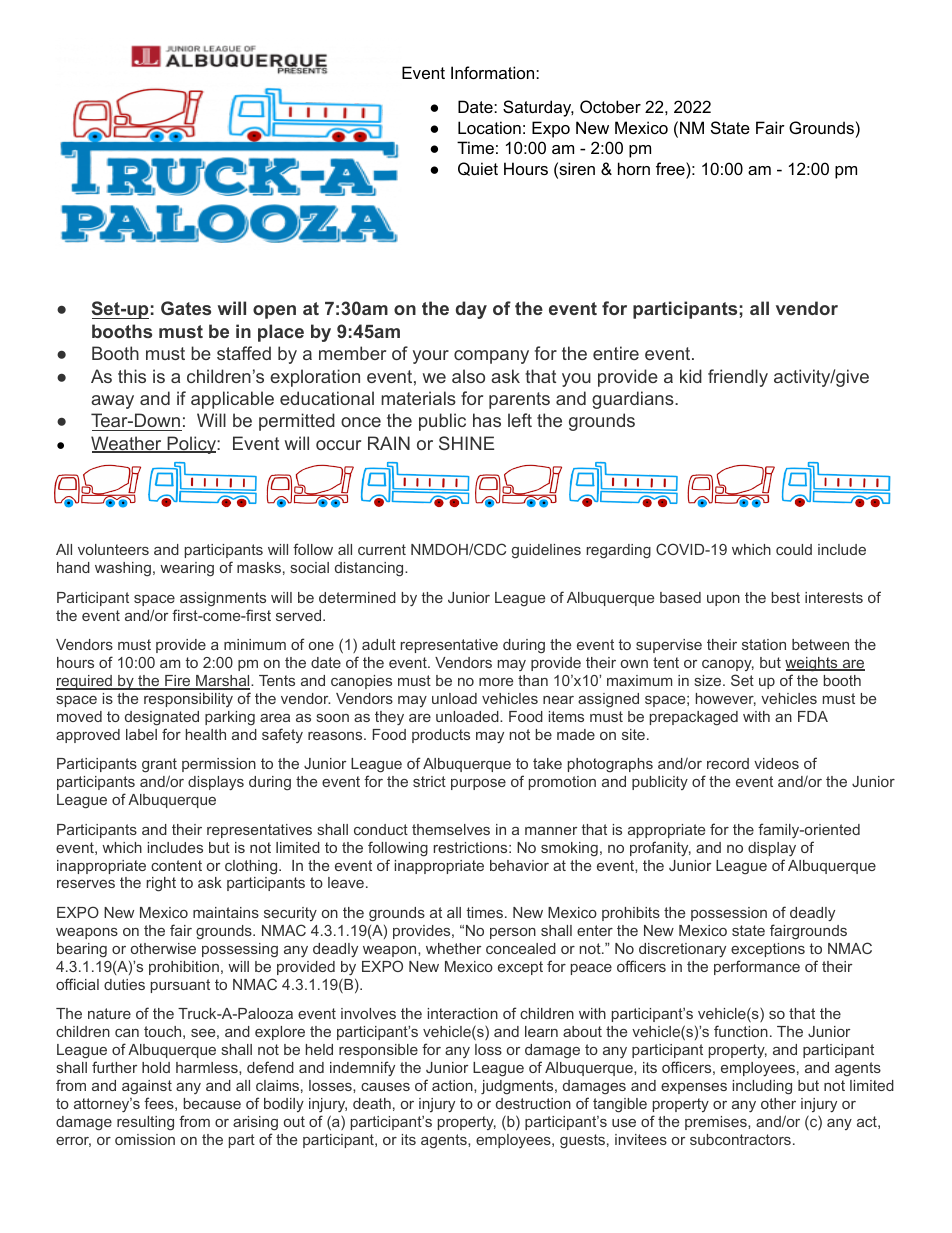 The height and width of the screenshot is (1233, 952). I want to click on causes, so click(385, 1087).
